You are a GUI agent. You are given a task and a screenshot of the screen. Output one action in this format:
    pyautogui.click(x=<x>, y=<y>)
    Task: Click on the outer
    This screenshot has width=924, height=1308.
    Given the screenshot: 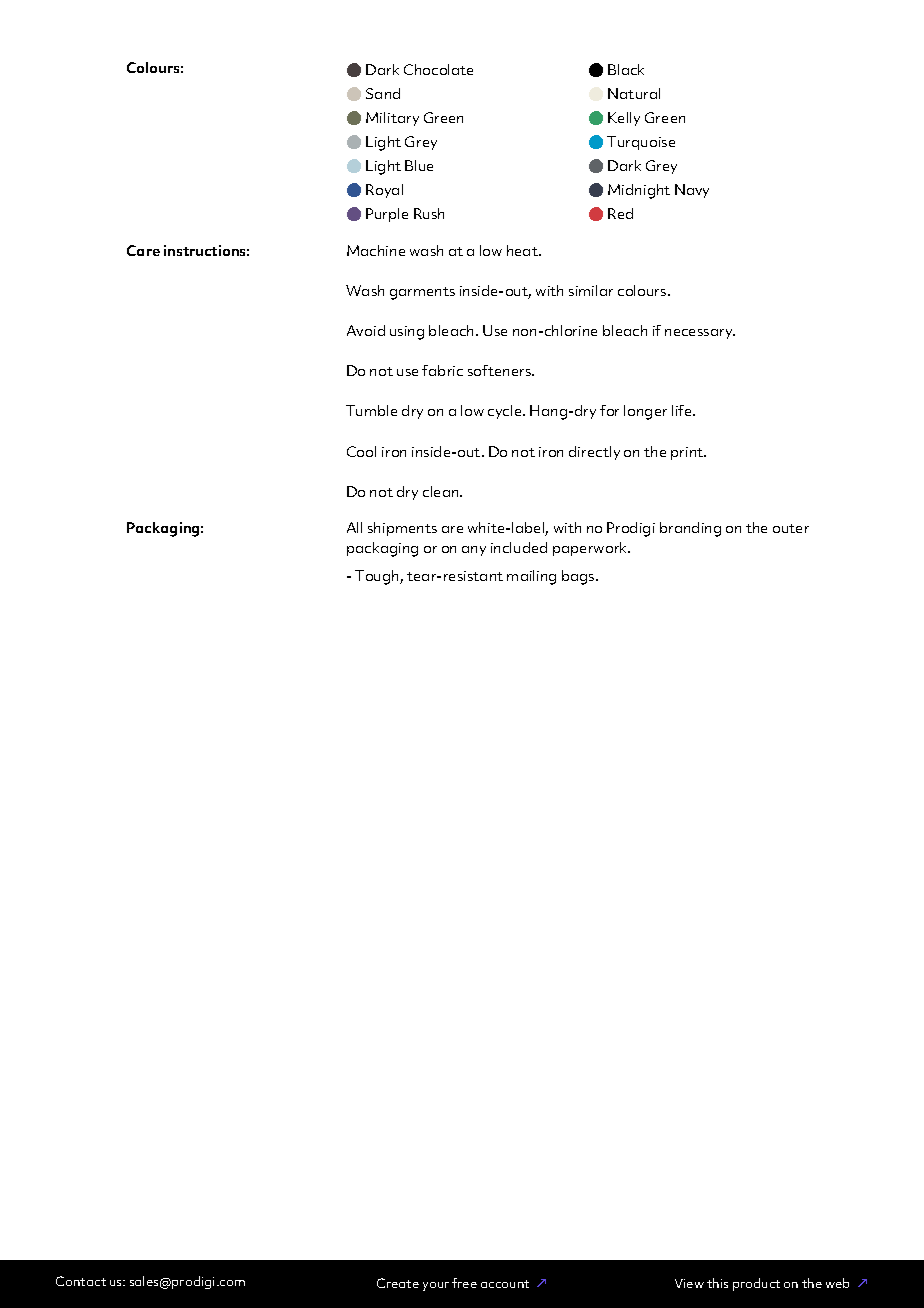 What is the action you would take?
    pyautogui.click(x=791, y=528)
